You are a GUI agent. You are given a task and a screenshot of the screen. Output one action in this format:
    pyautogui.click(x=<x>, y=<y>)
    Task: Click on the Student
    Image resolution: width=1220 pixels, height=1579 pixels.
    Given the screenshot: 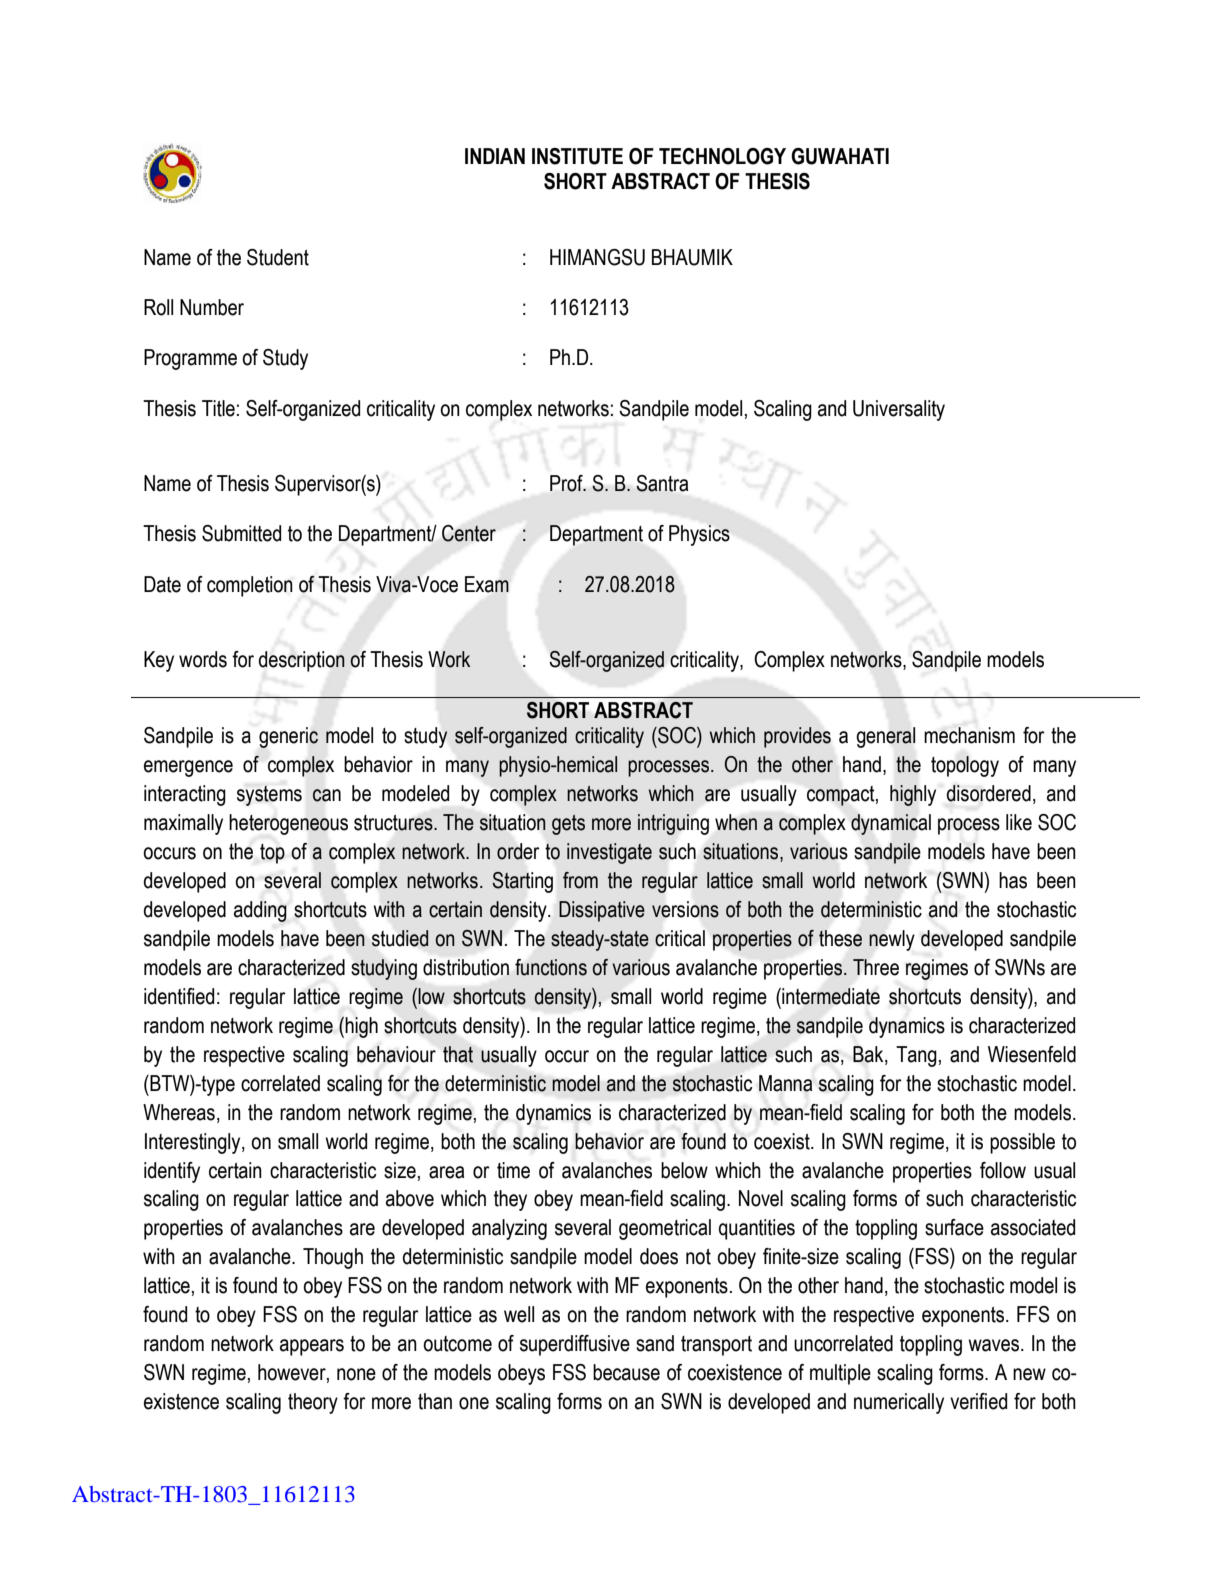 What is the action you would take?
    pyautogui.click(x=278, y=257)
